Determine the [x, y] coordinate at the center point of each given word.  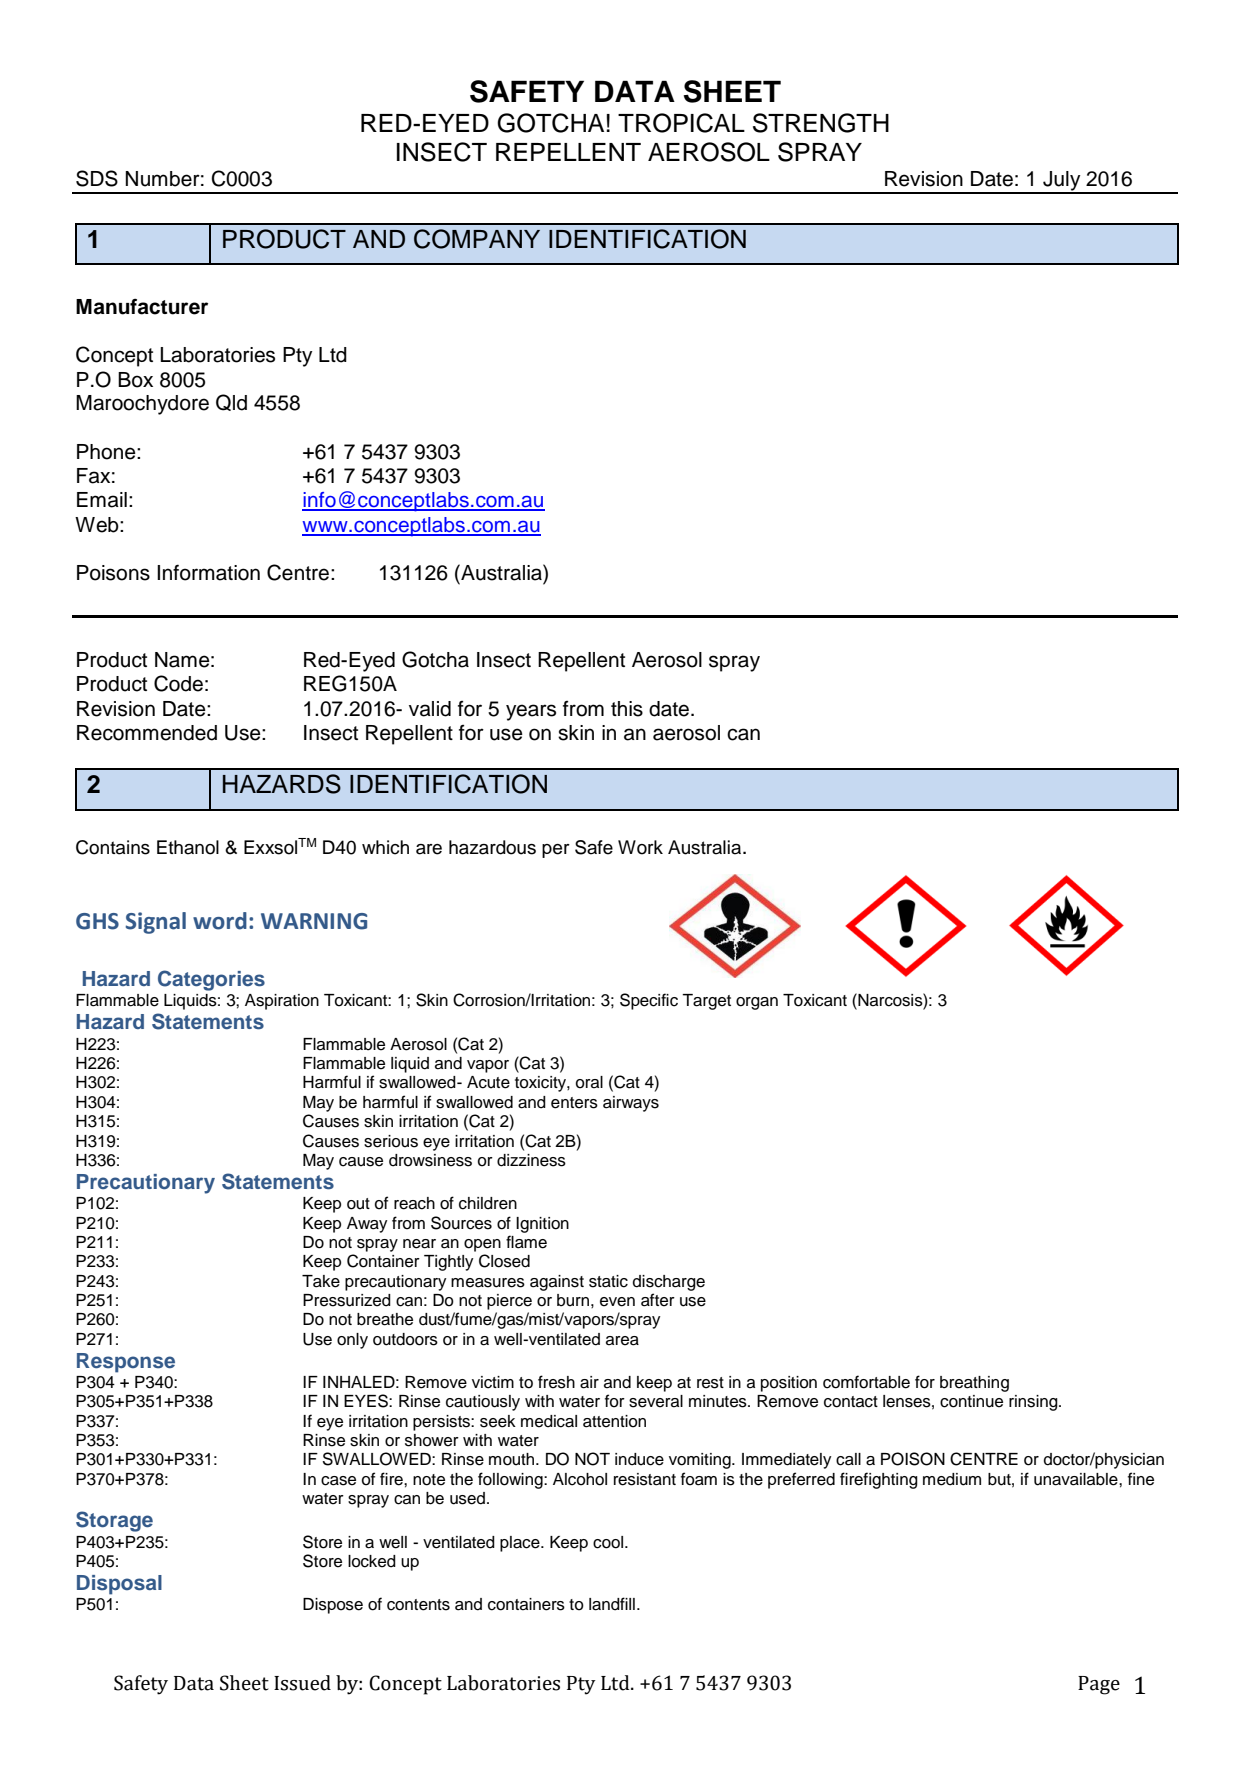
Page [1099, 1685]
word [220, 921]
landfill [612, 1604]
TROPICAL [681, 123]
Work [640, 847]
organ [757, 1003]
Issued [302, 1683]
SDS [97, 178]
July [1062, 182]
